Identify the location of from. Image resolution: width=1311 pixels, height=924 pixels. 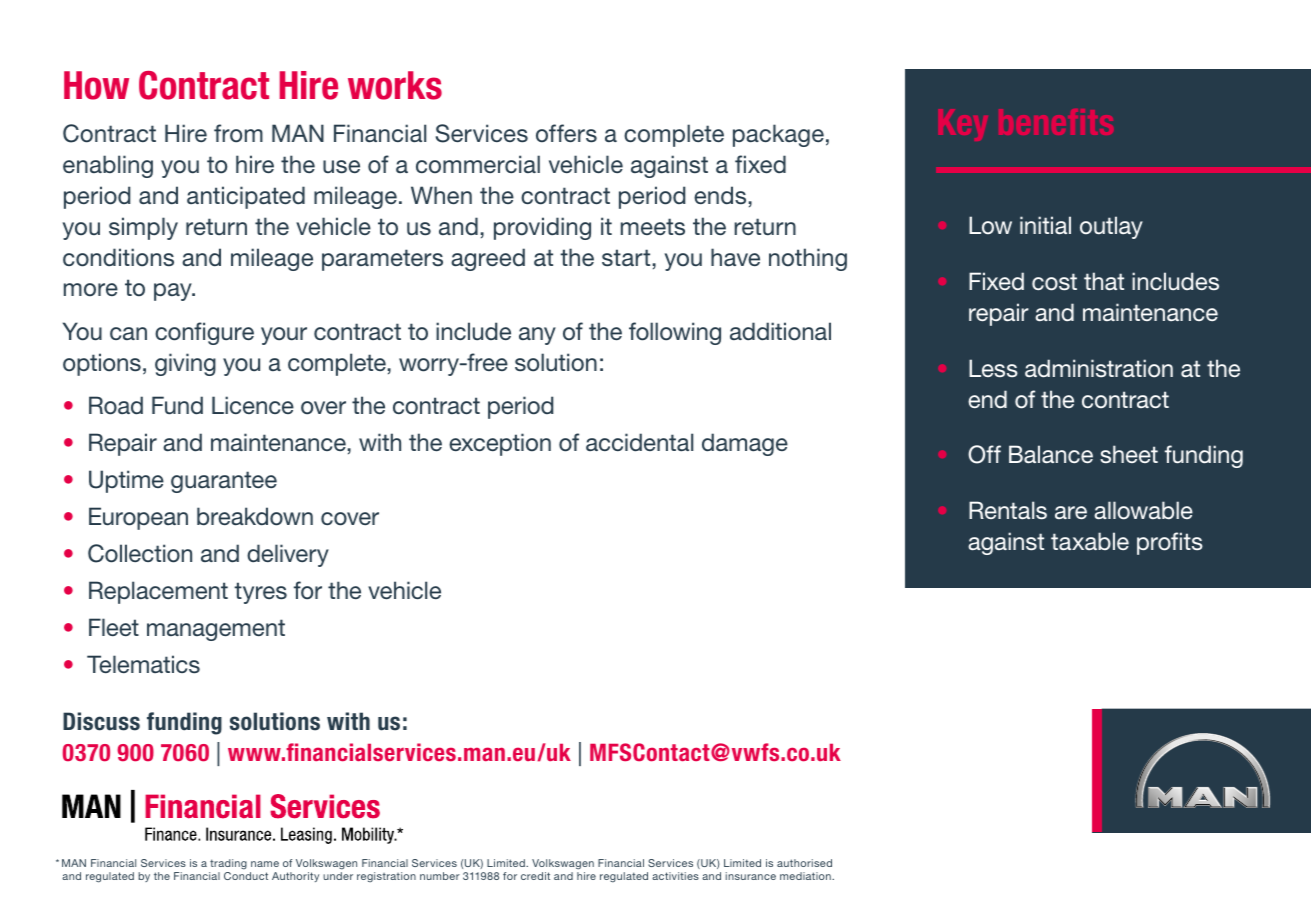
(238, 133).
